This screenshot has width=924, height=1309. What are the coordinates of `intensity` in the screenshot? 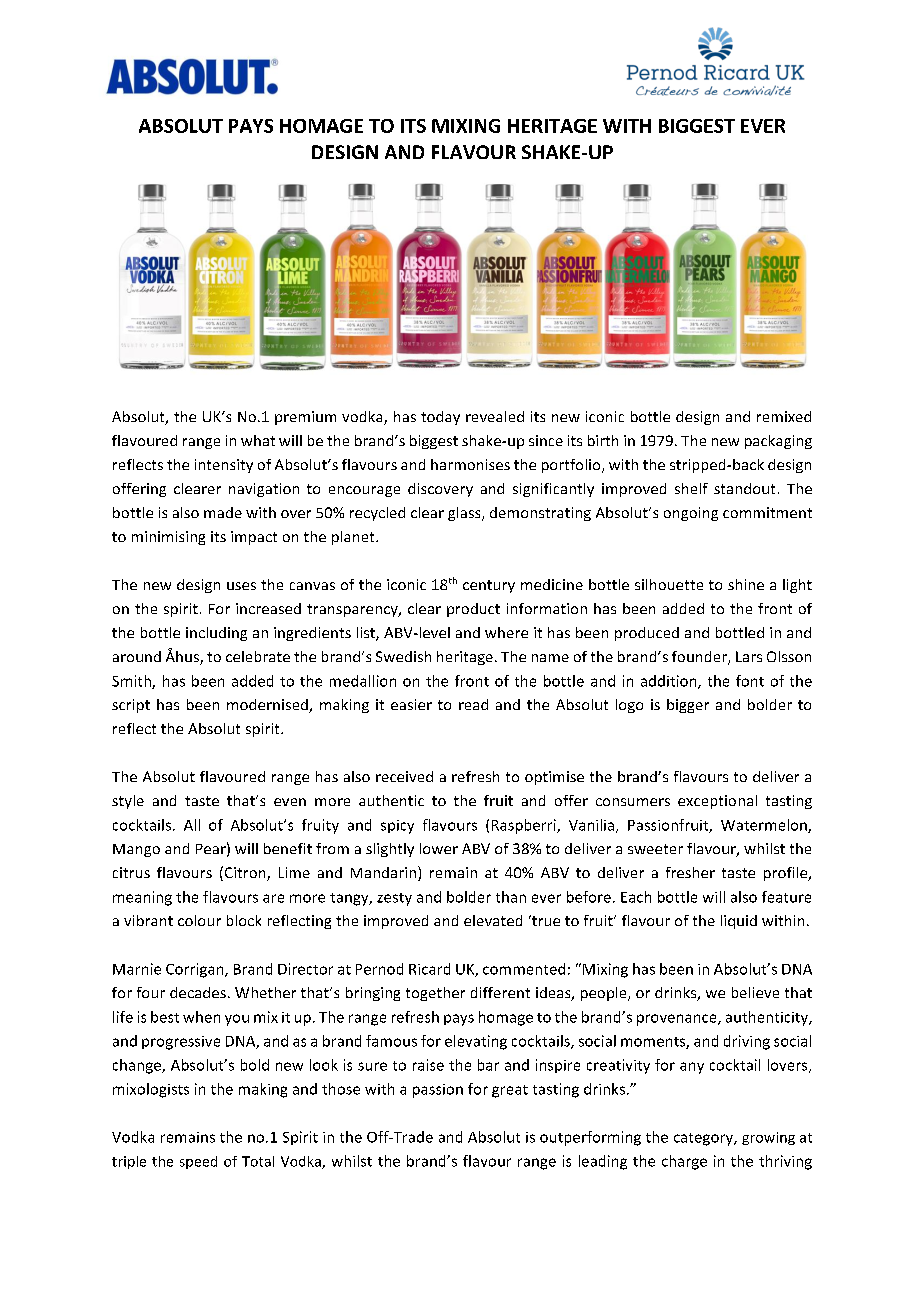 It's located at (224, 466).
